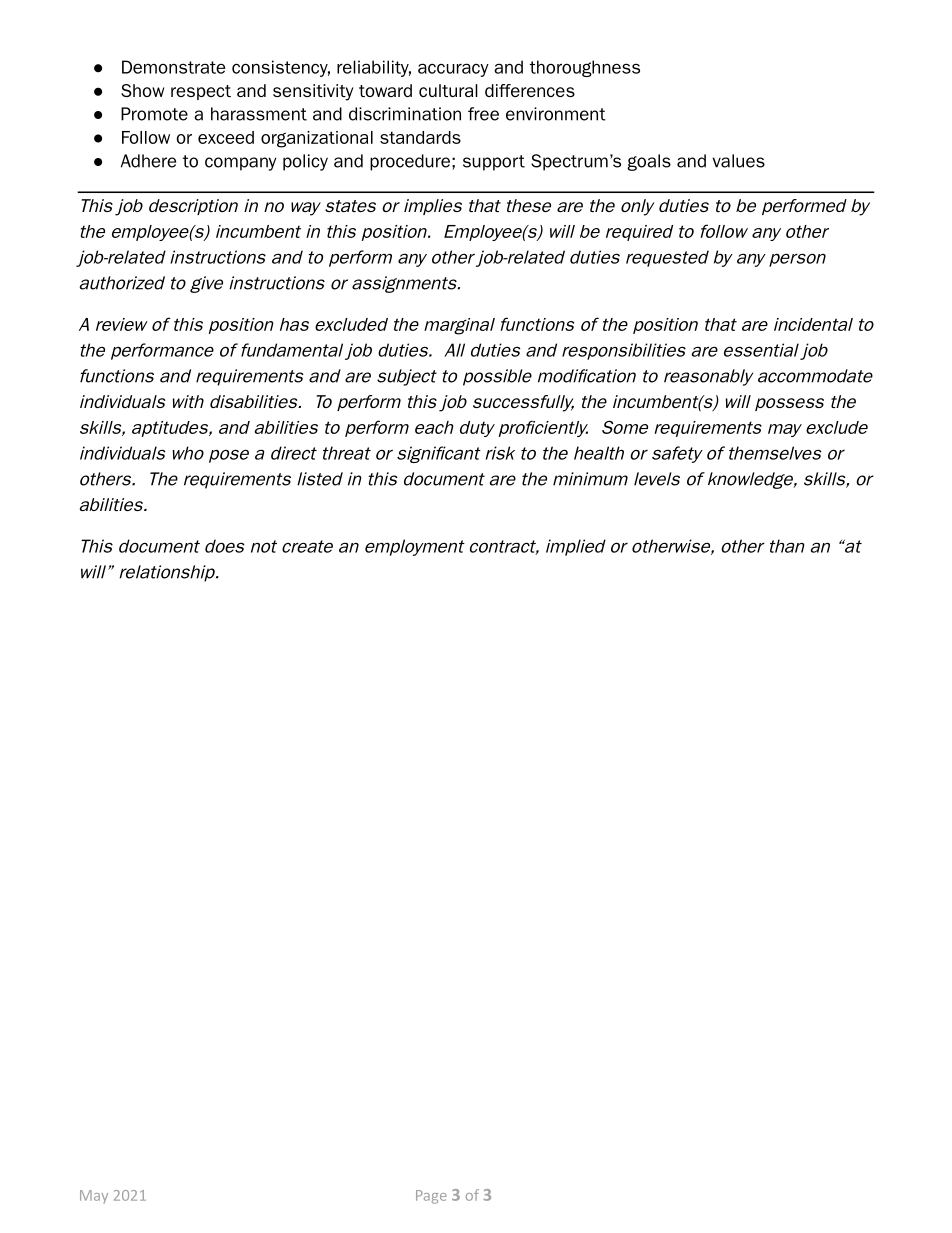 This image has height=1233, width=952. Describe the element at coordinates (410, 162) in the image. I see `procedure` at that location.
